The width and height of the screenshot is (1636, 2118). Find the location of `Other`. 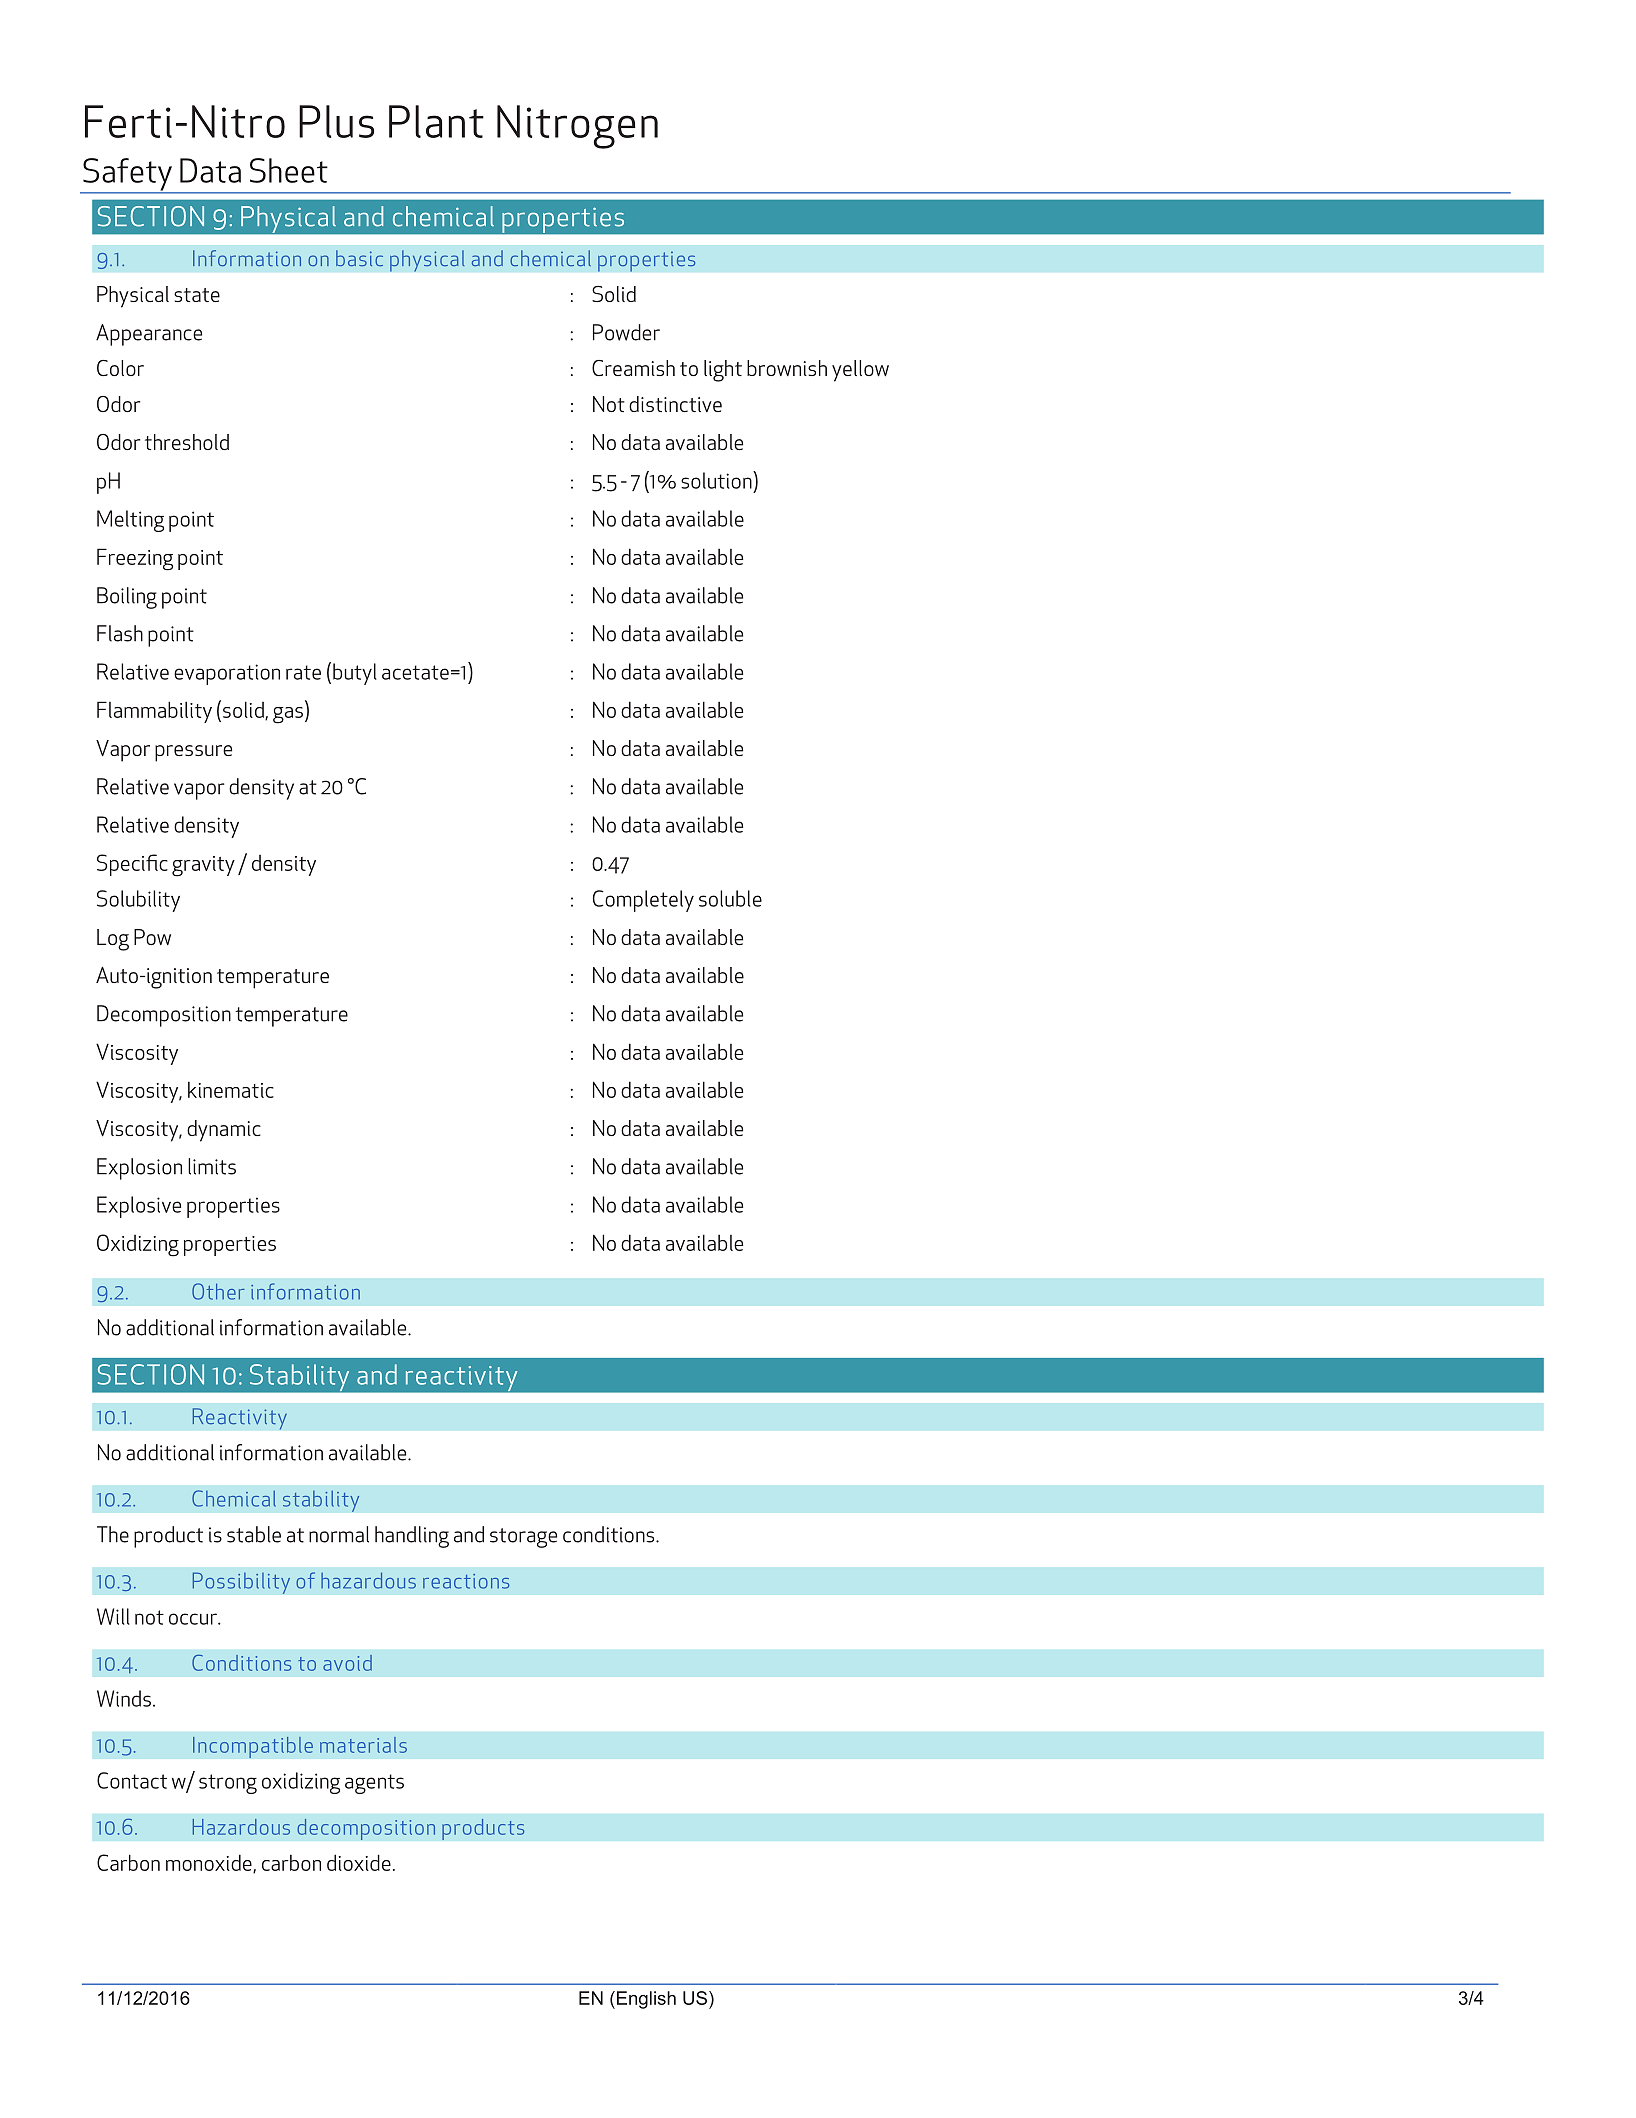

Other is located at coordinates (218, 1291).
